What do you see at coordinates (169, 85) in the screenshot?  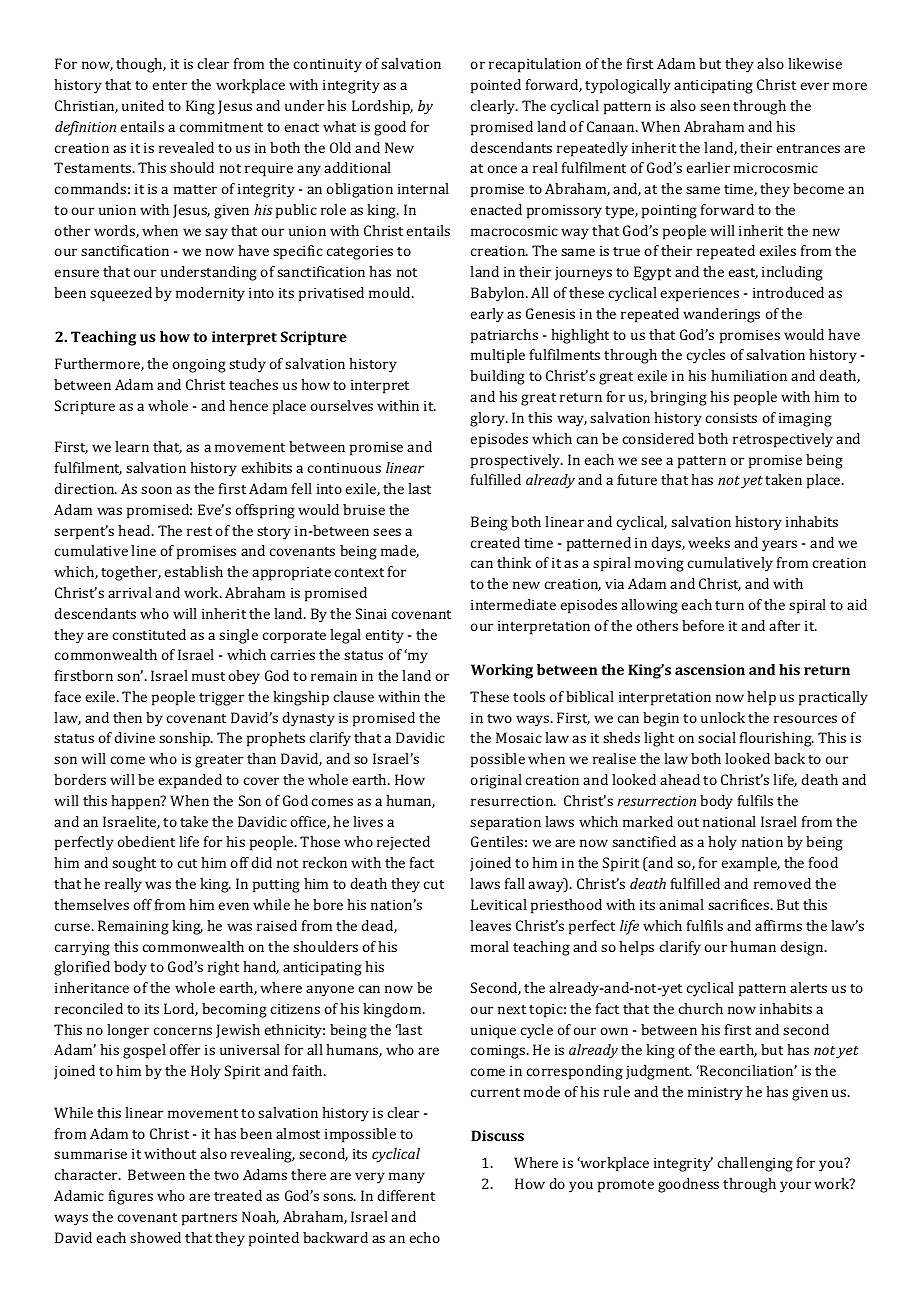 I see `enter` at bounding box center [169, 85].
